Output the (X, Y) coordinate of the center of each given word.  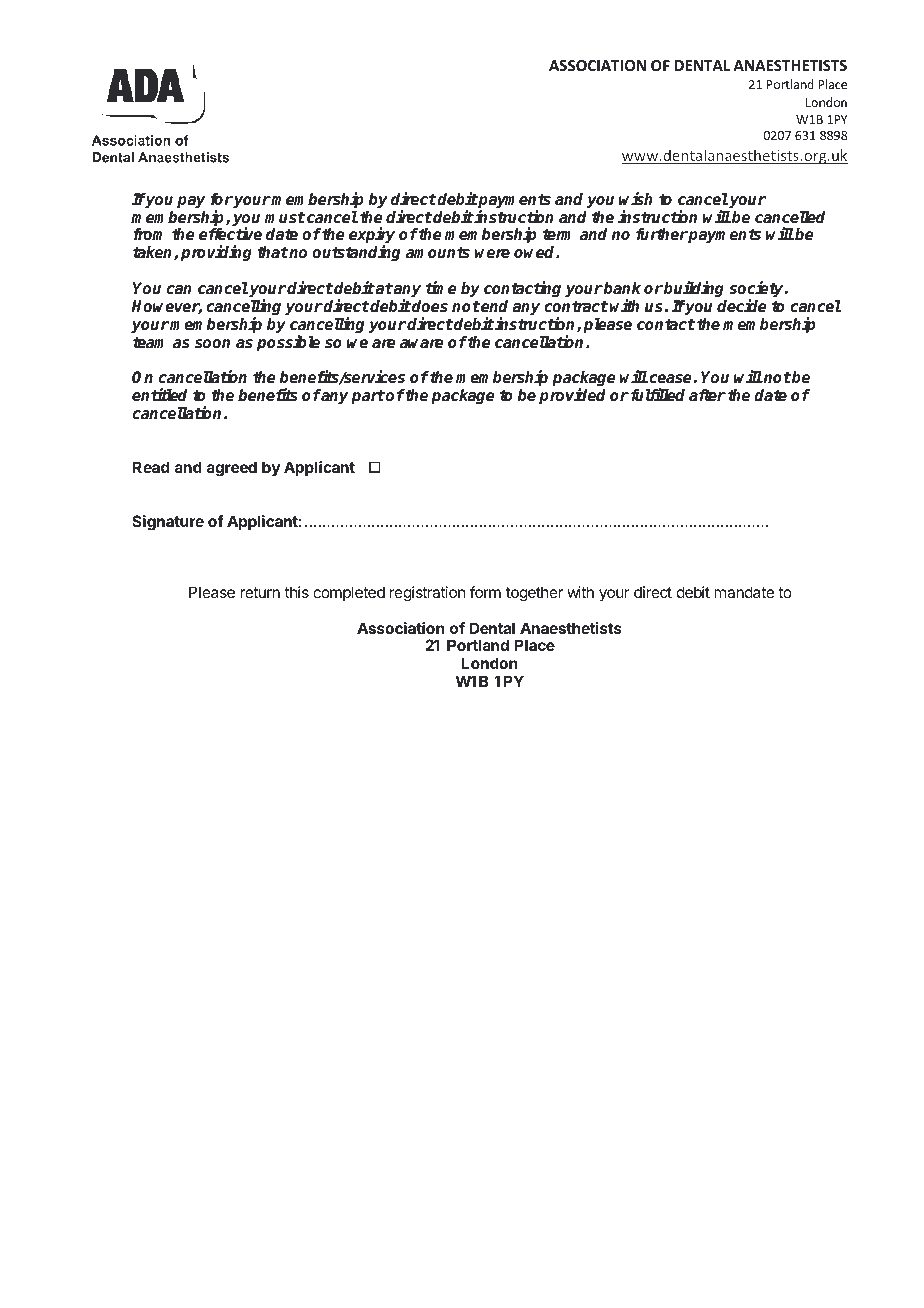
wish (636, 199)
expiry (372, 237)
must (285, 218)
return (260, 592)
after (707, 395)
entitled (159, 395)
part (368, 397)
